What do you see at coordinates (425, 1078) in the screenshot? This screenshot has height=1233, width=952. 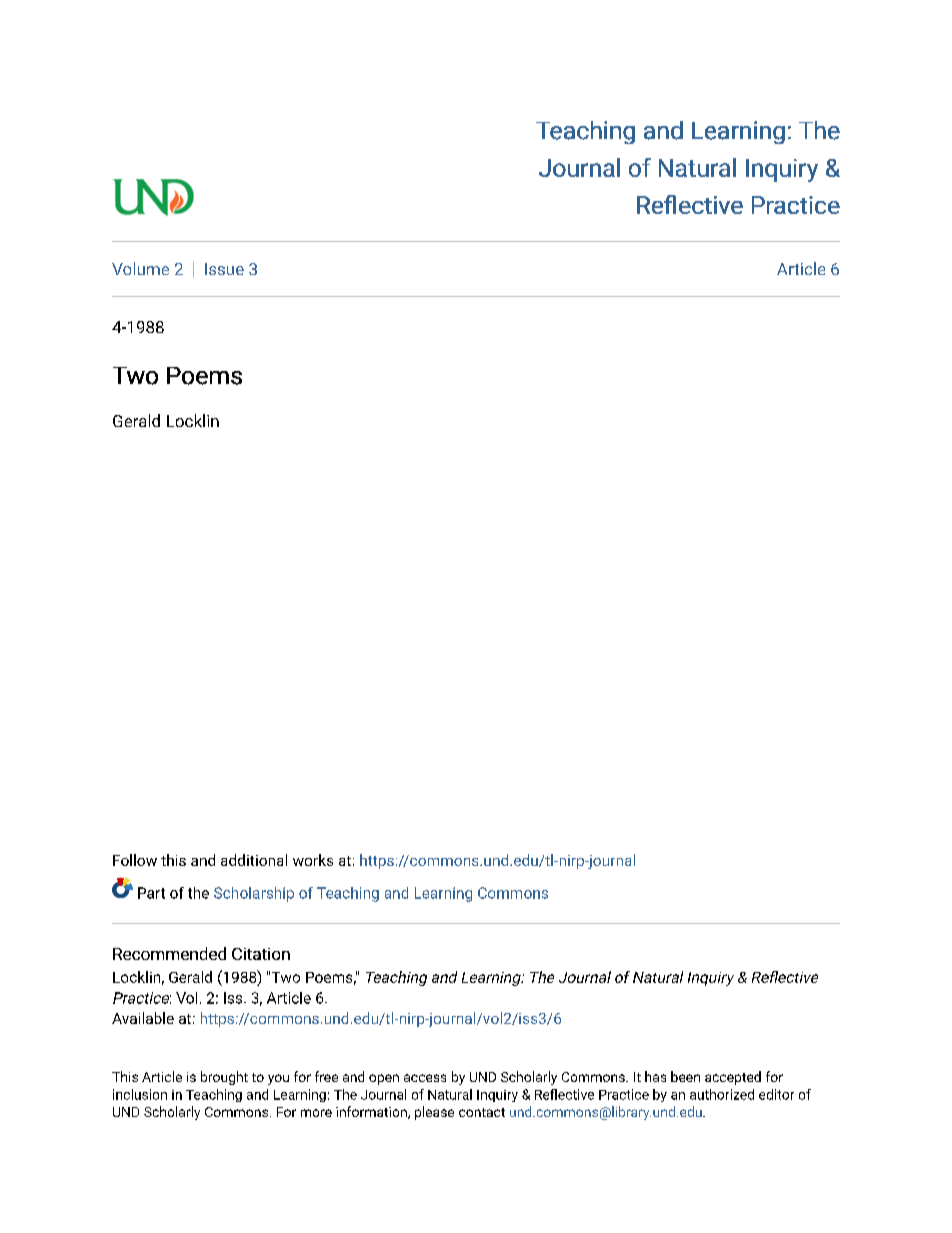 I see `access` at bounding box center [425, 1078].
